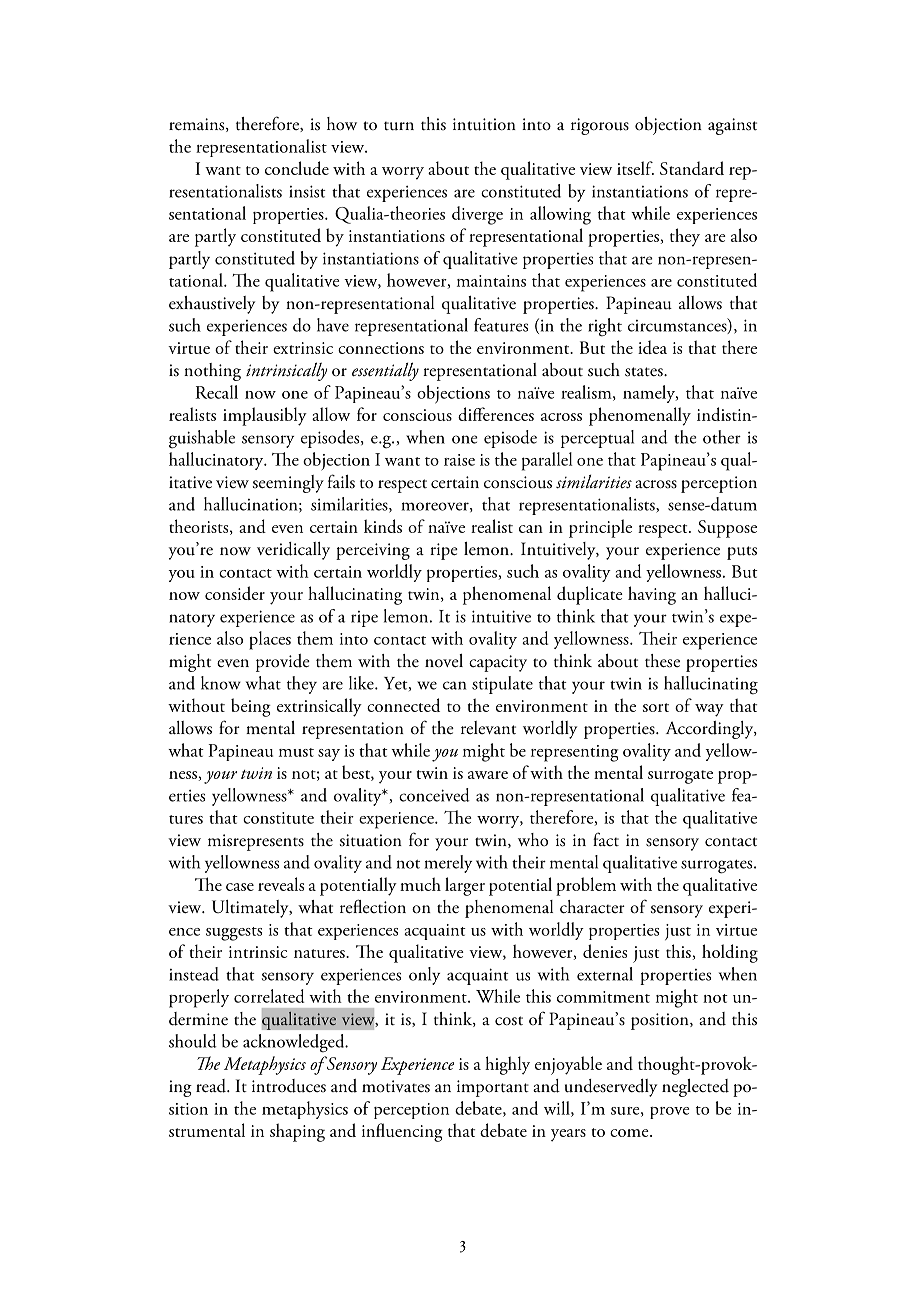 This page has height=1308, width=924. What do you see at coordinates (722, 437) in the page?
I see `other` at bounding box center [722, 437].
